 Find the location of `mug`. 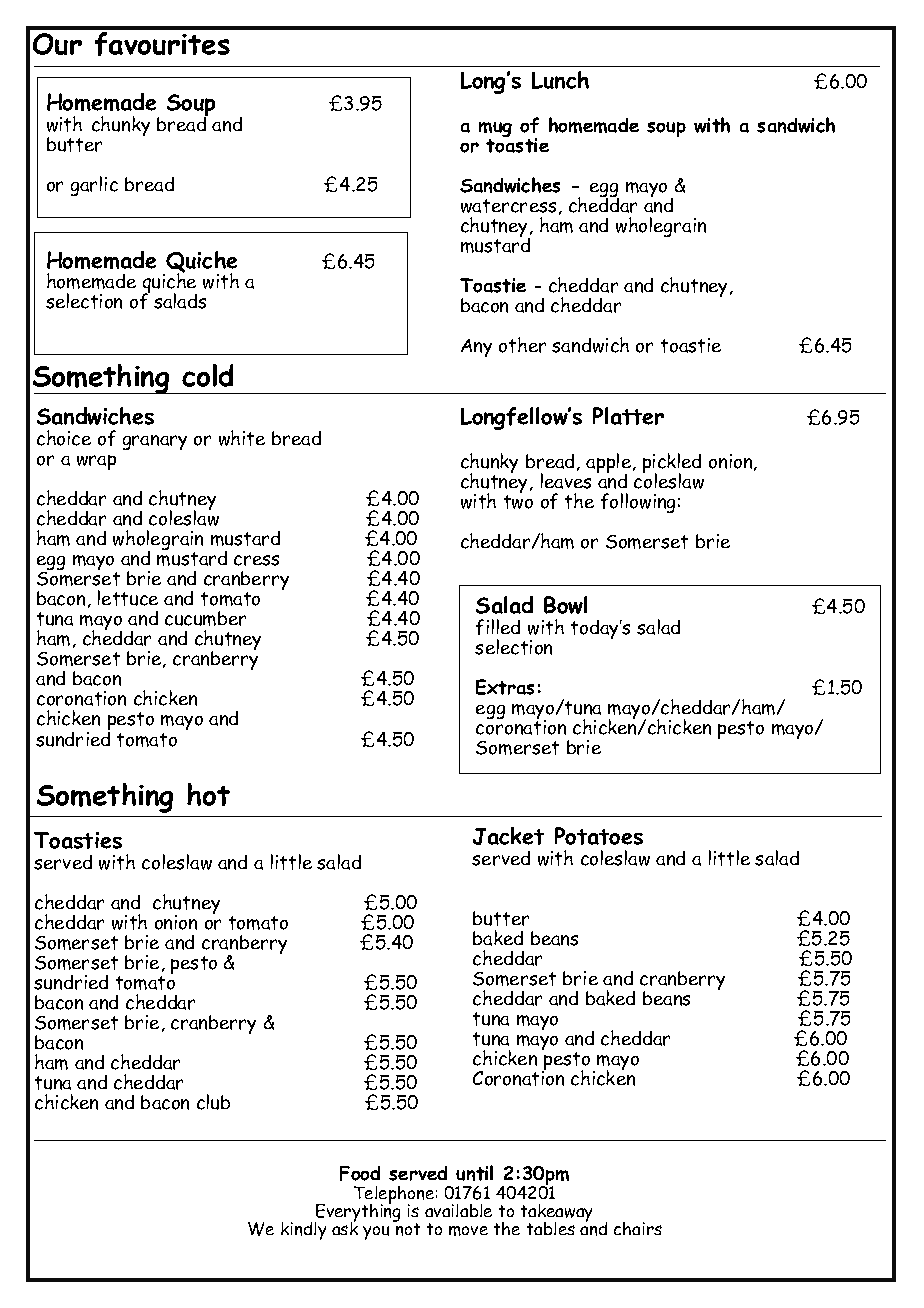

mug is located at coordinates (495, 131).
